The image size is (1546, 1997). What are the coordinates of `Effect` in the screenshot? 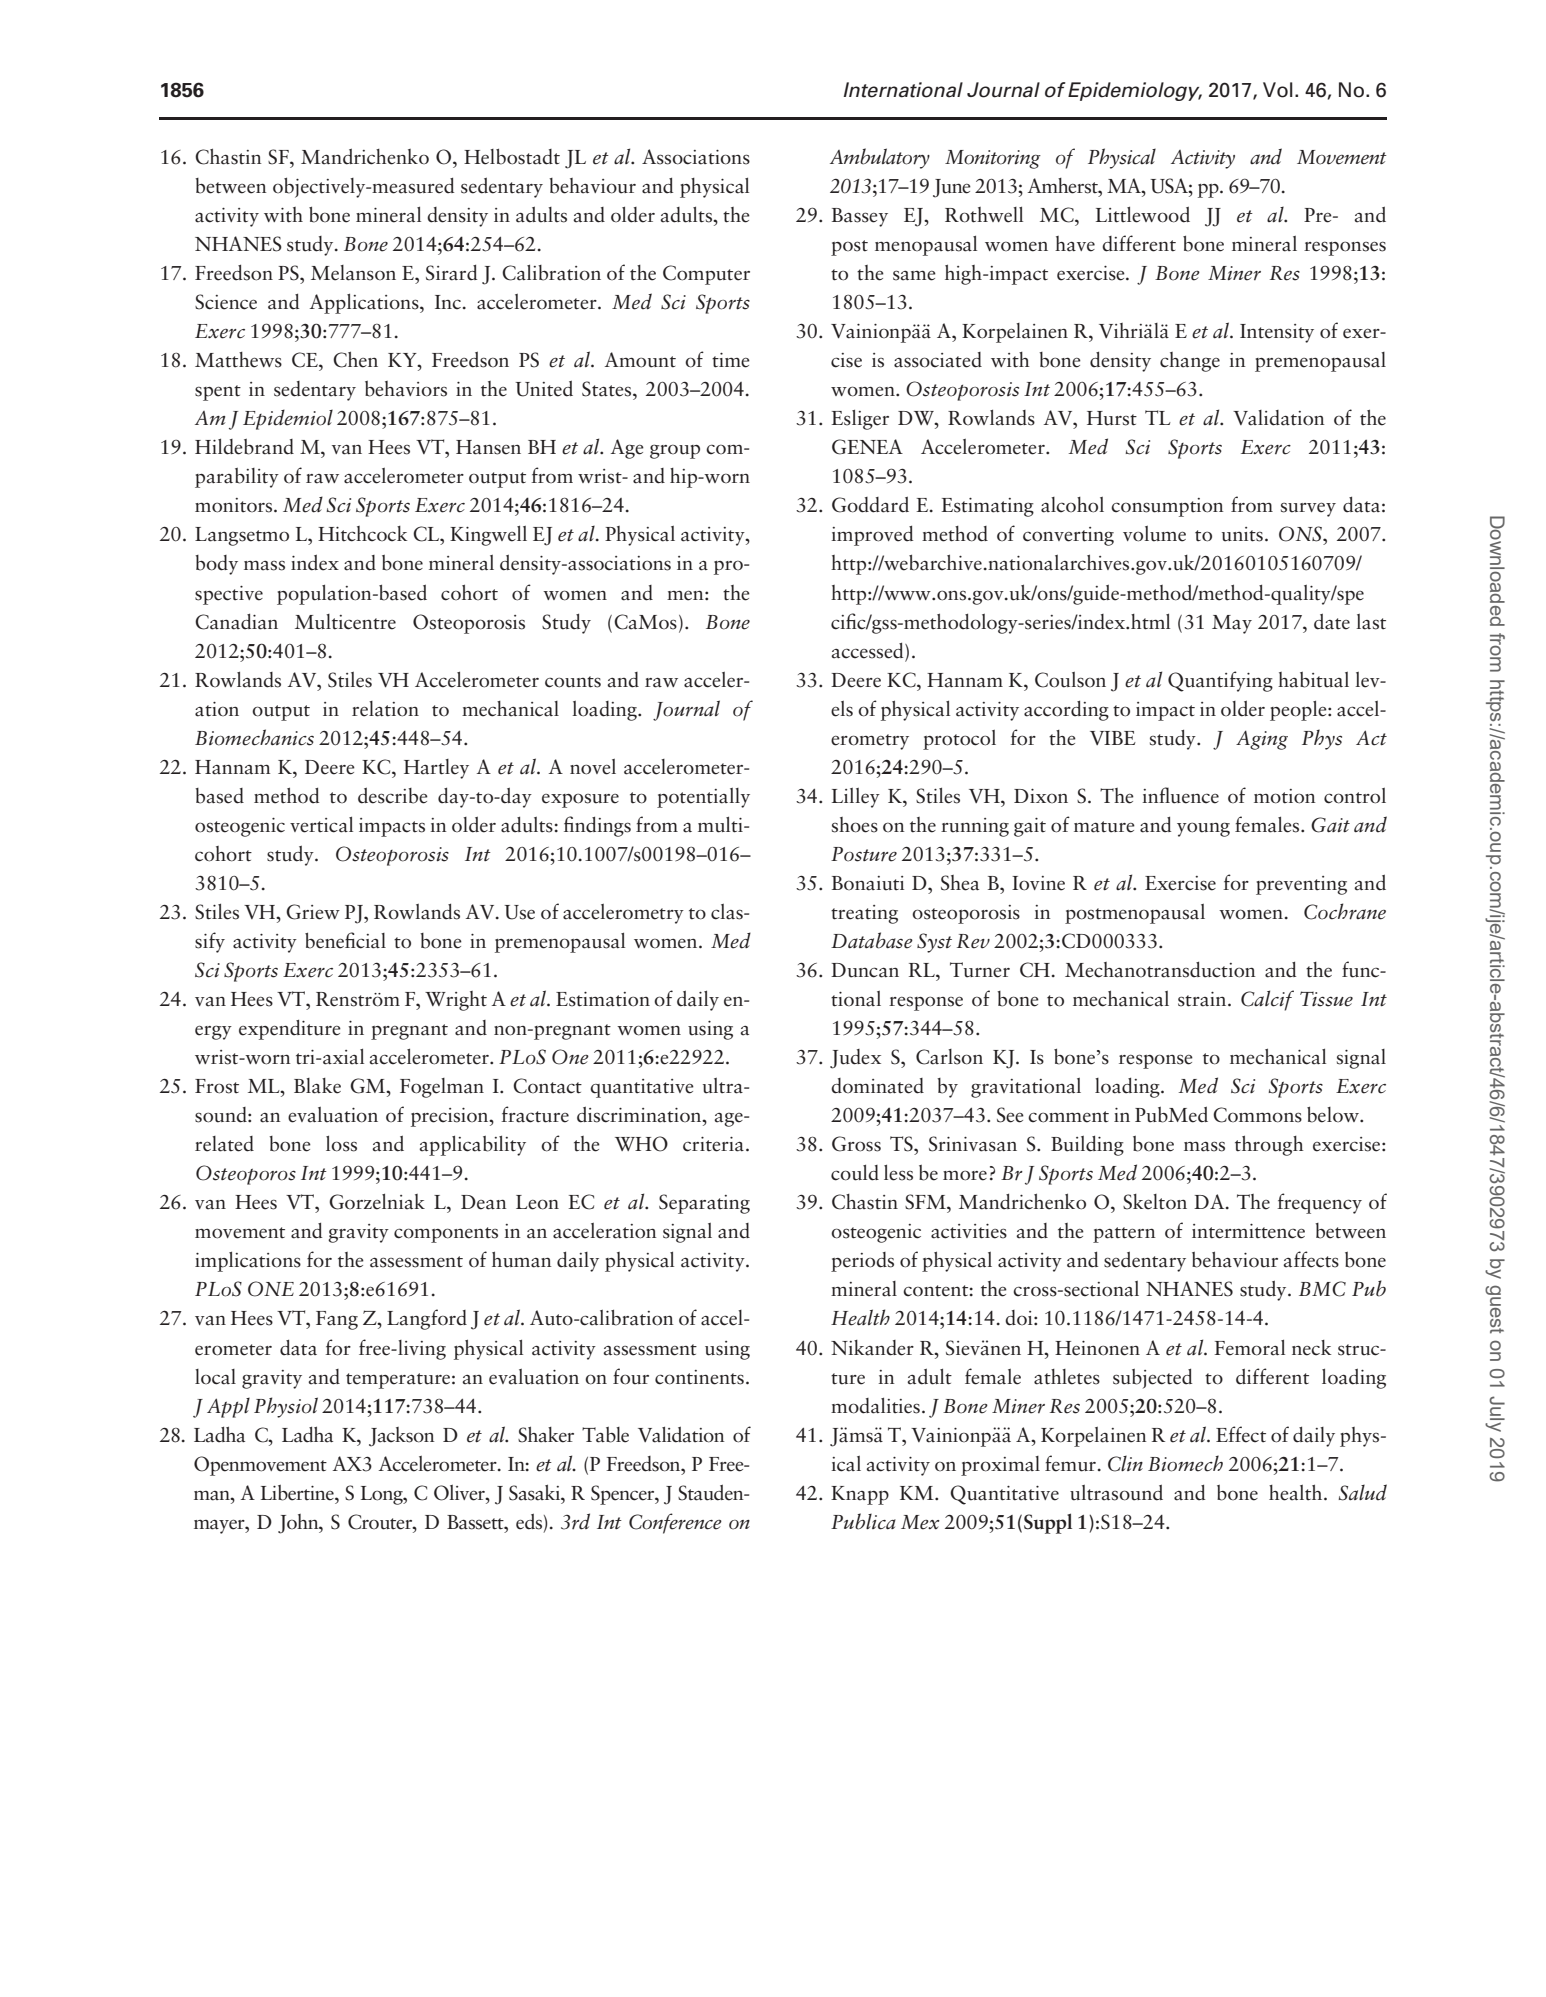 It's located at (1241, 1434).
